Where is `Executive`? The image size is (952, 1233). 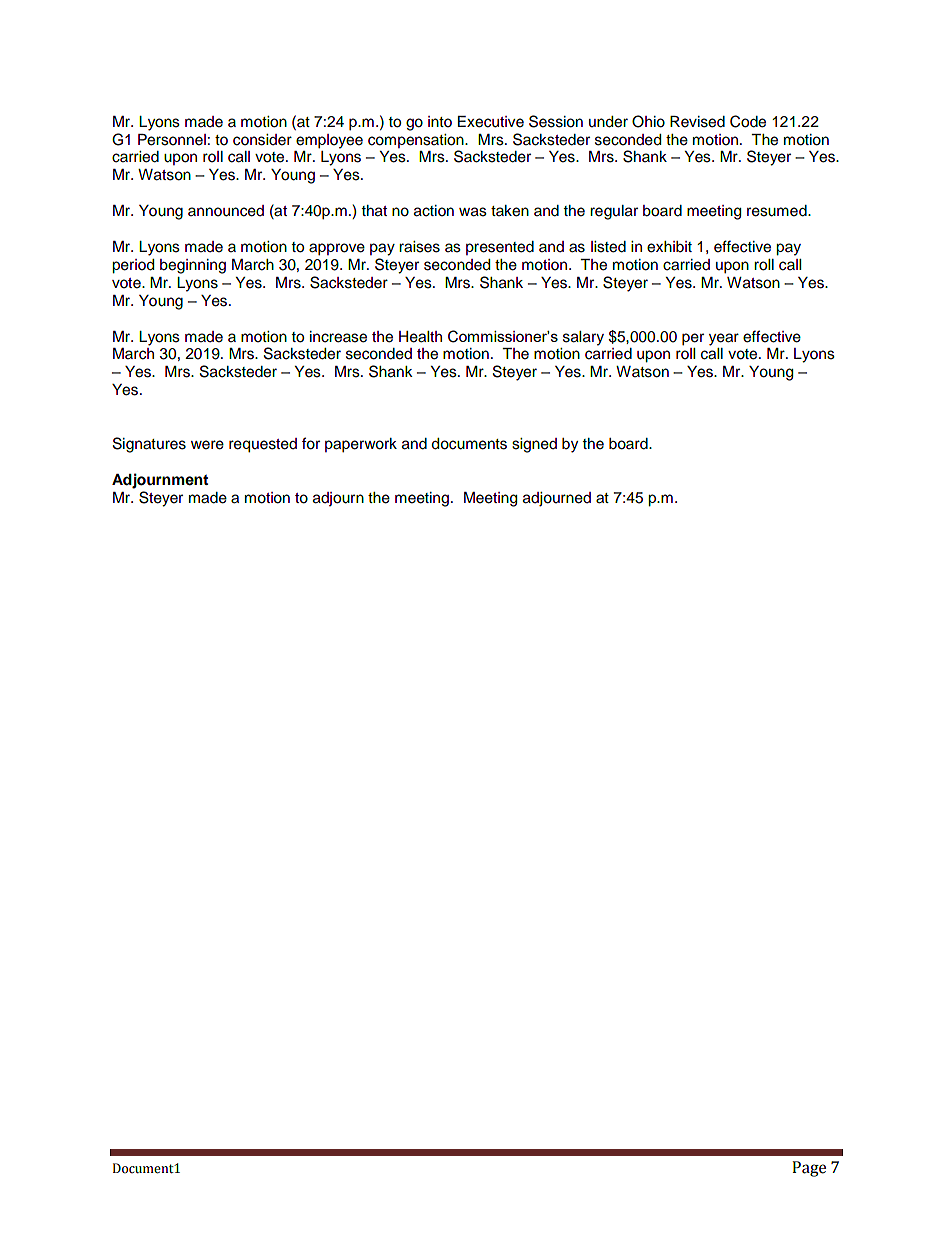
Executive is located at coordinates (491, 122).
